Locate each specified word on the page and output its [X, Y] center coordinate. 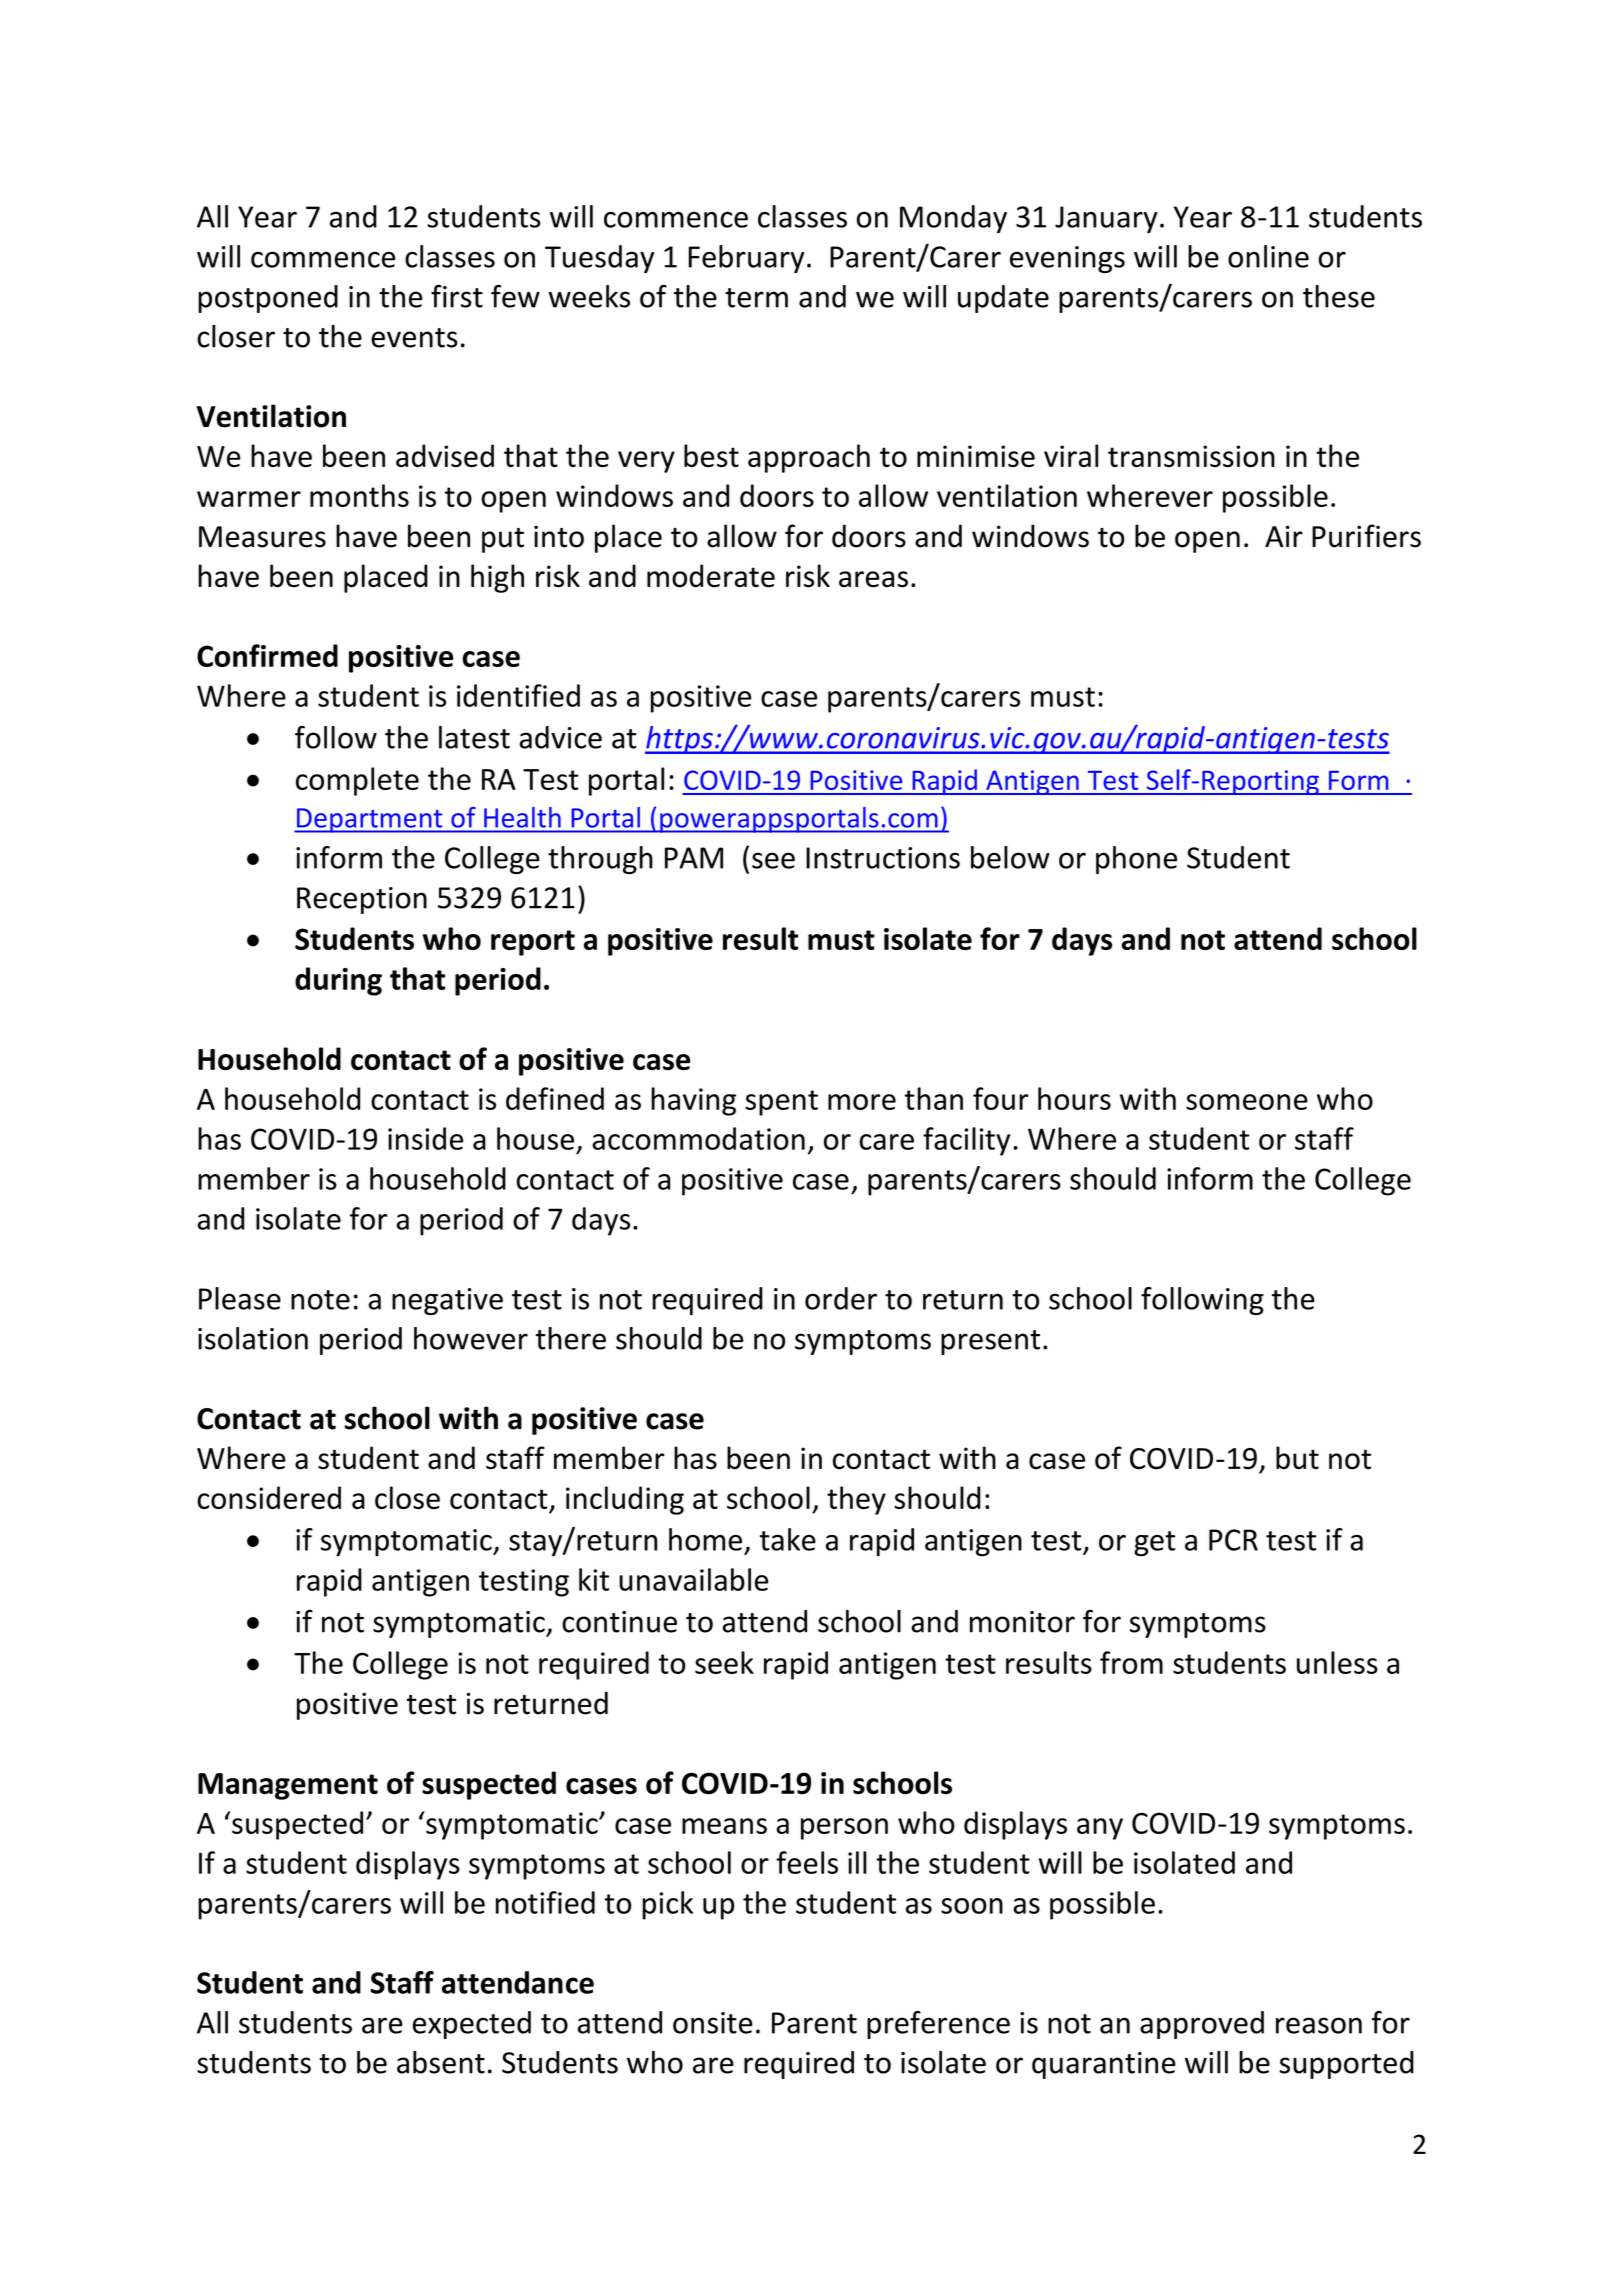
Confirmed [267, 655]
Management [288, 1786]
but [1297, 1458]
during [338, 981]
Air [1284, 536]
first [457, 296]
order [841, 1298]
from [1131, 1662]
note [320, 1300]
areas [873, 579]
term [756, 298]
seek [724, 1662]
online [1268, 256]
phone [1136, 860]
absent [441, 2062]
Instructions [883, 858]
